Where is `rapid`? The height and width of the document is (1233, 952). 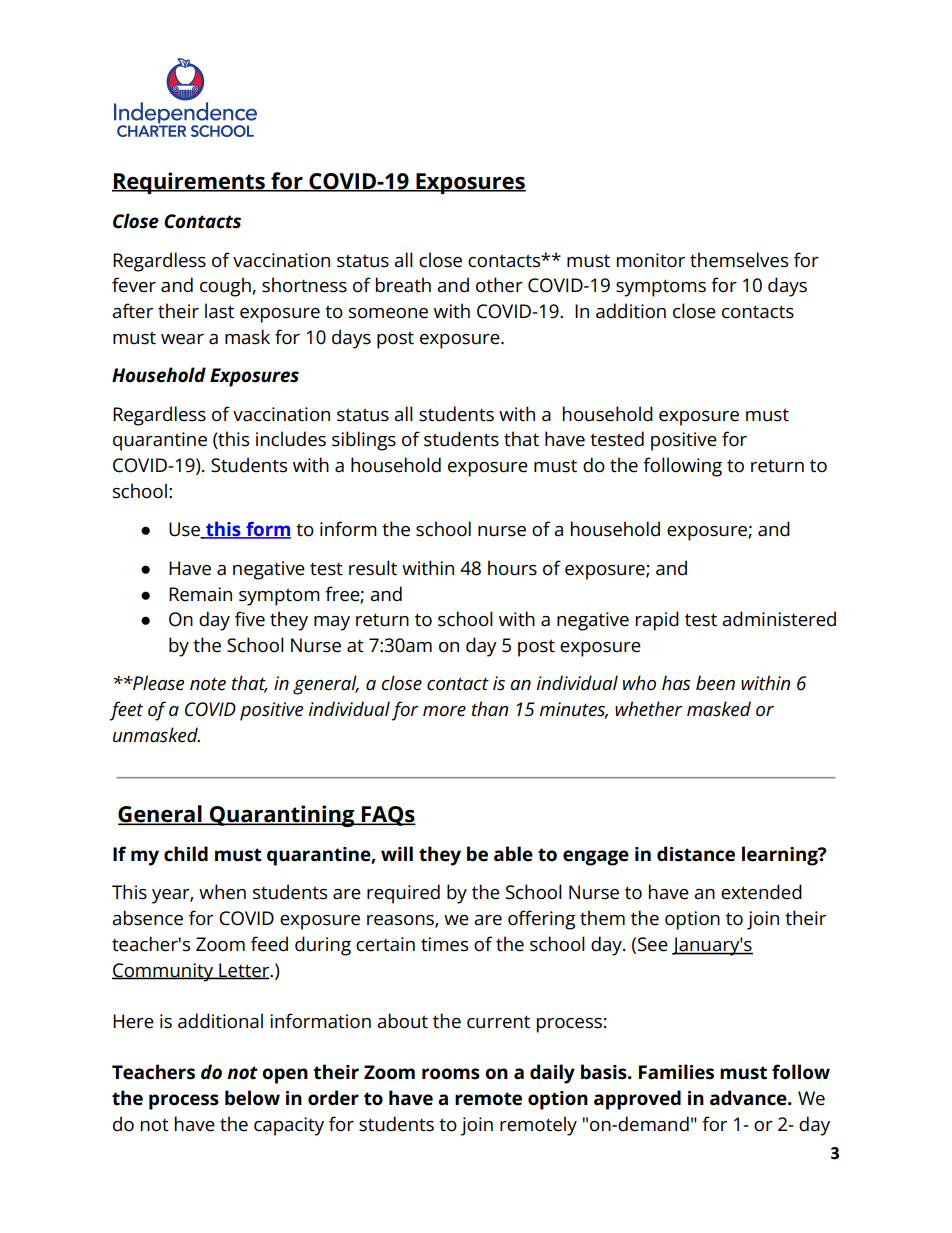 rapid is located at coordinates (657, 621).
